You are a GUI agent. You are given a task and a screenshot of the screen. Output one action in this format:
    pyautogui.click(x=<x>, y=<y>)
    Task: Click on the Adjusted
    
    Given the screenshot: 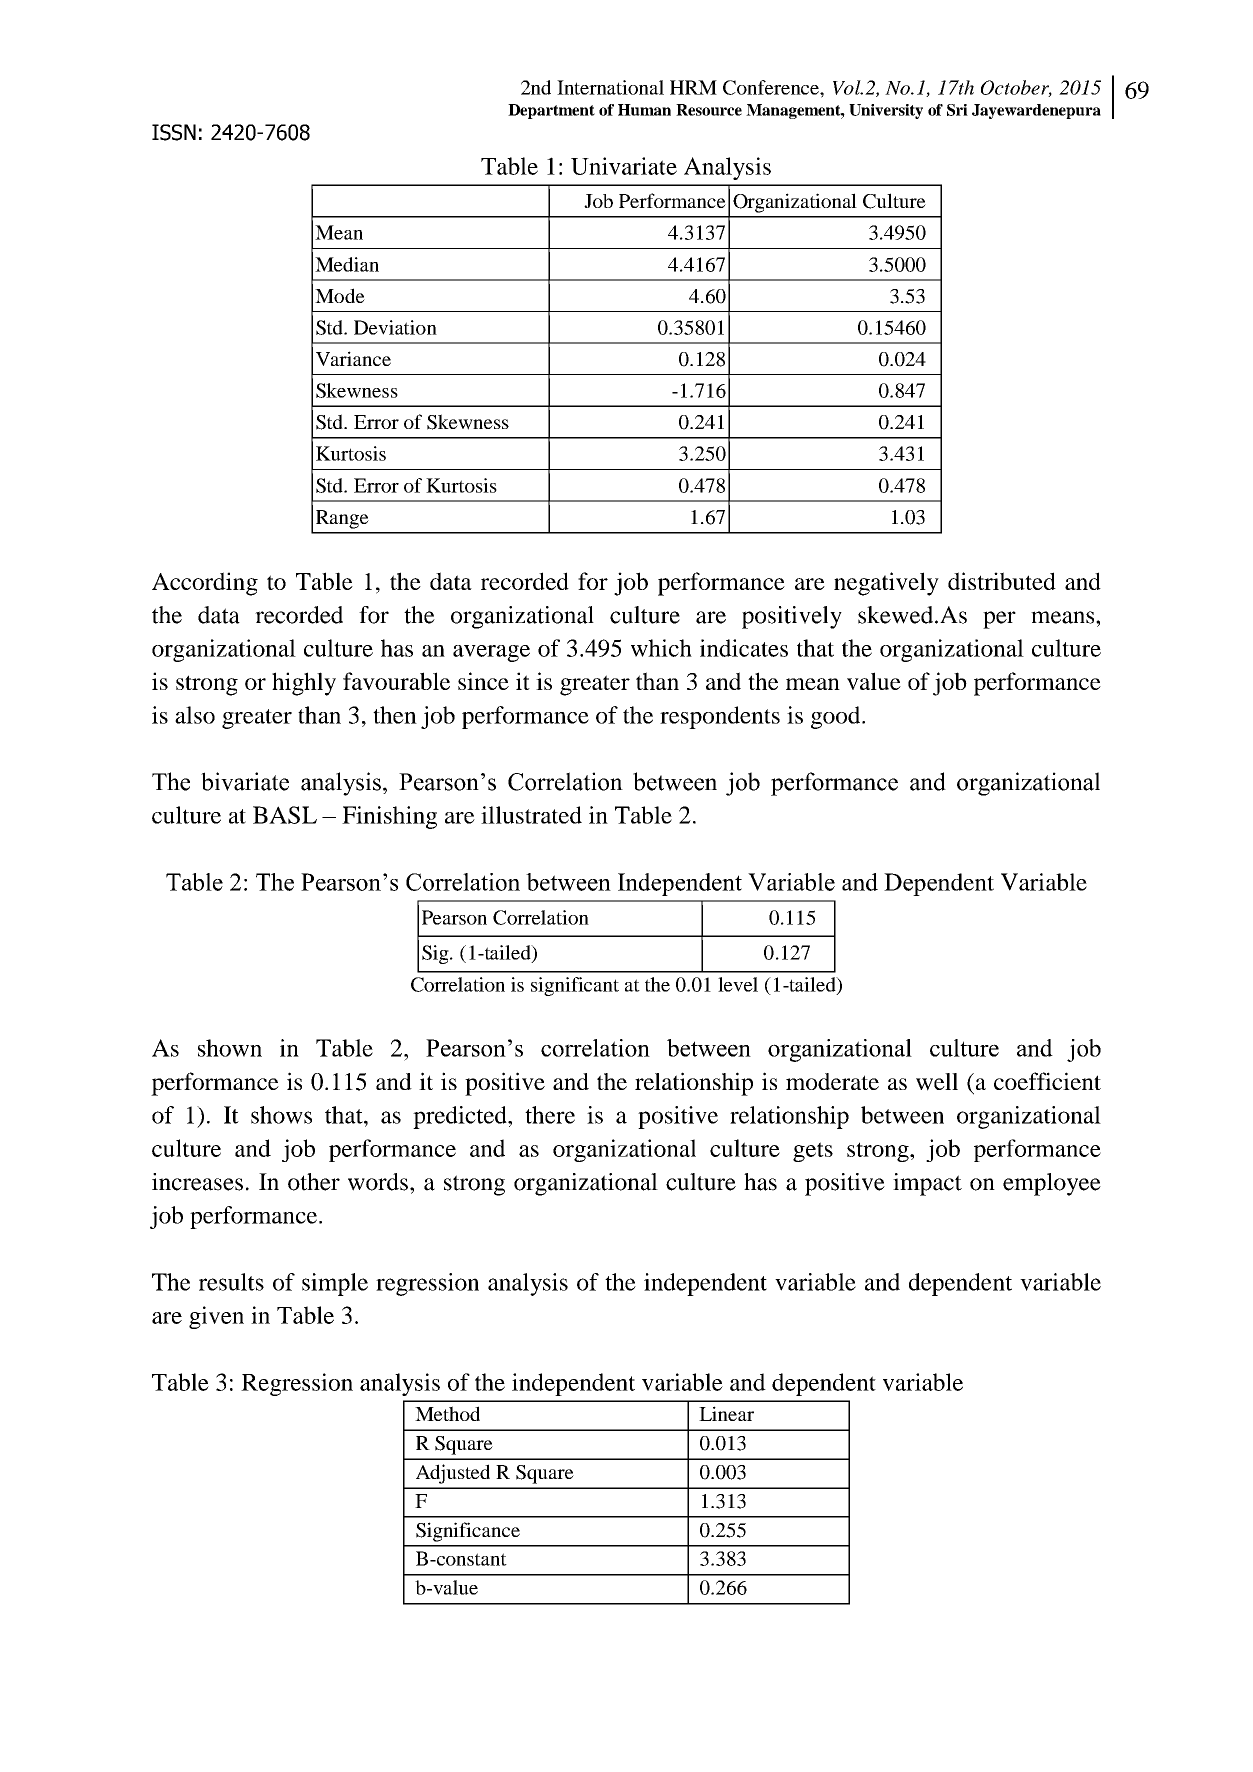 What is the action you would take?
    pyautogui.click(x=453, y=1474)
